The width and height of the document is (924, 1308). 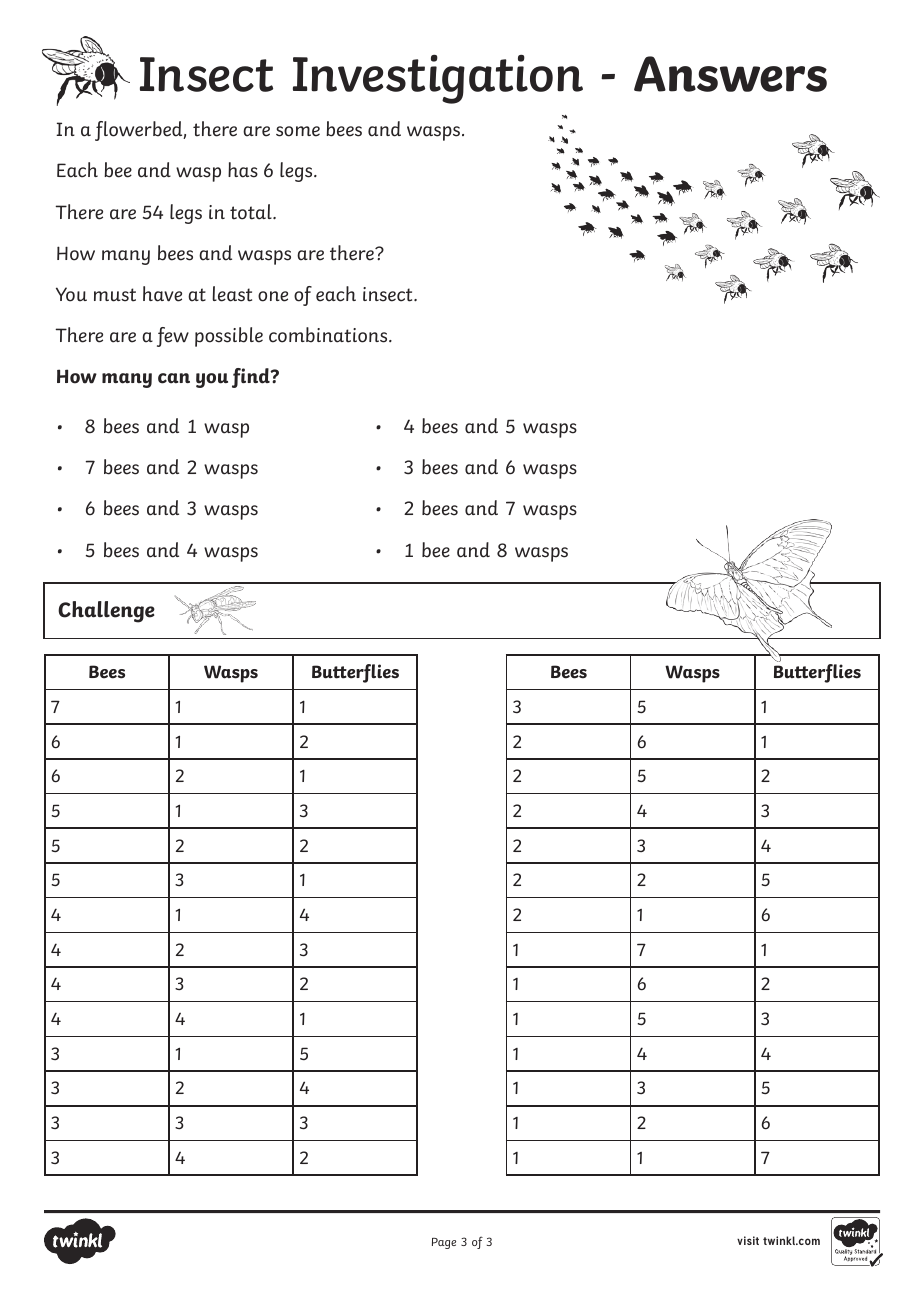 What do you see at coordinates (252, 378) in the document?
I see `find` at bounding box center [252, 378].
